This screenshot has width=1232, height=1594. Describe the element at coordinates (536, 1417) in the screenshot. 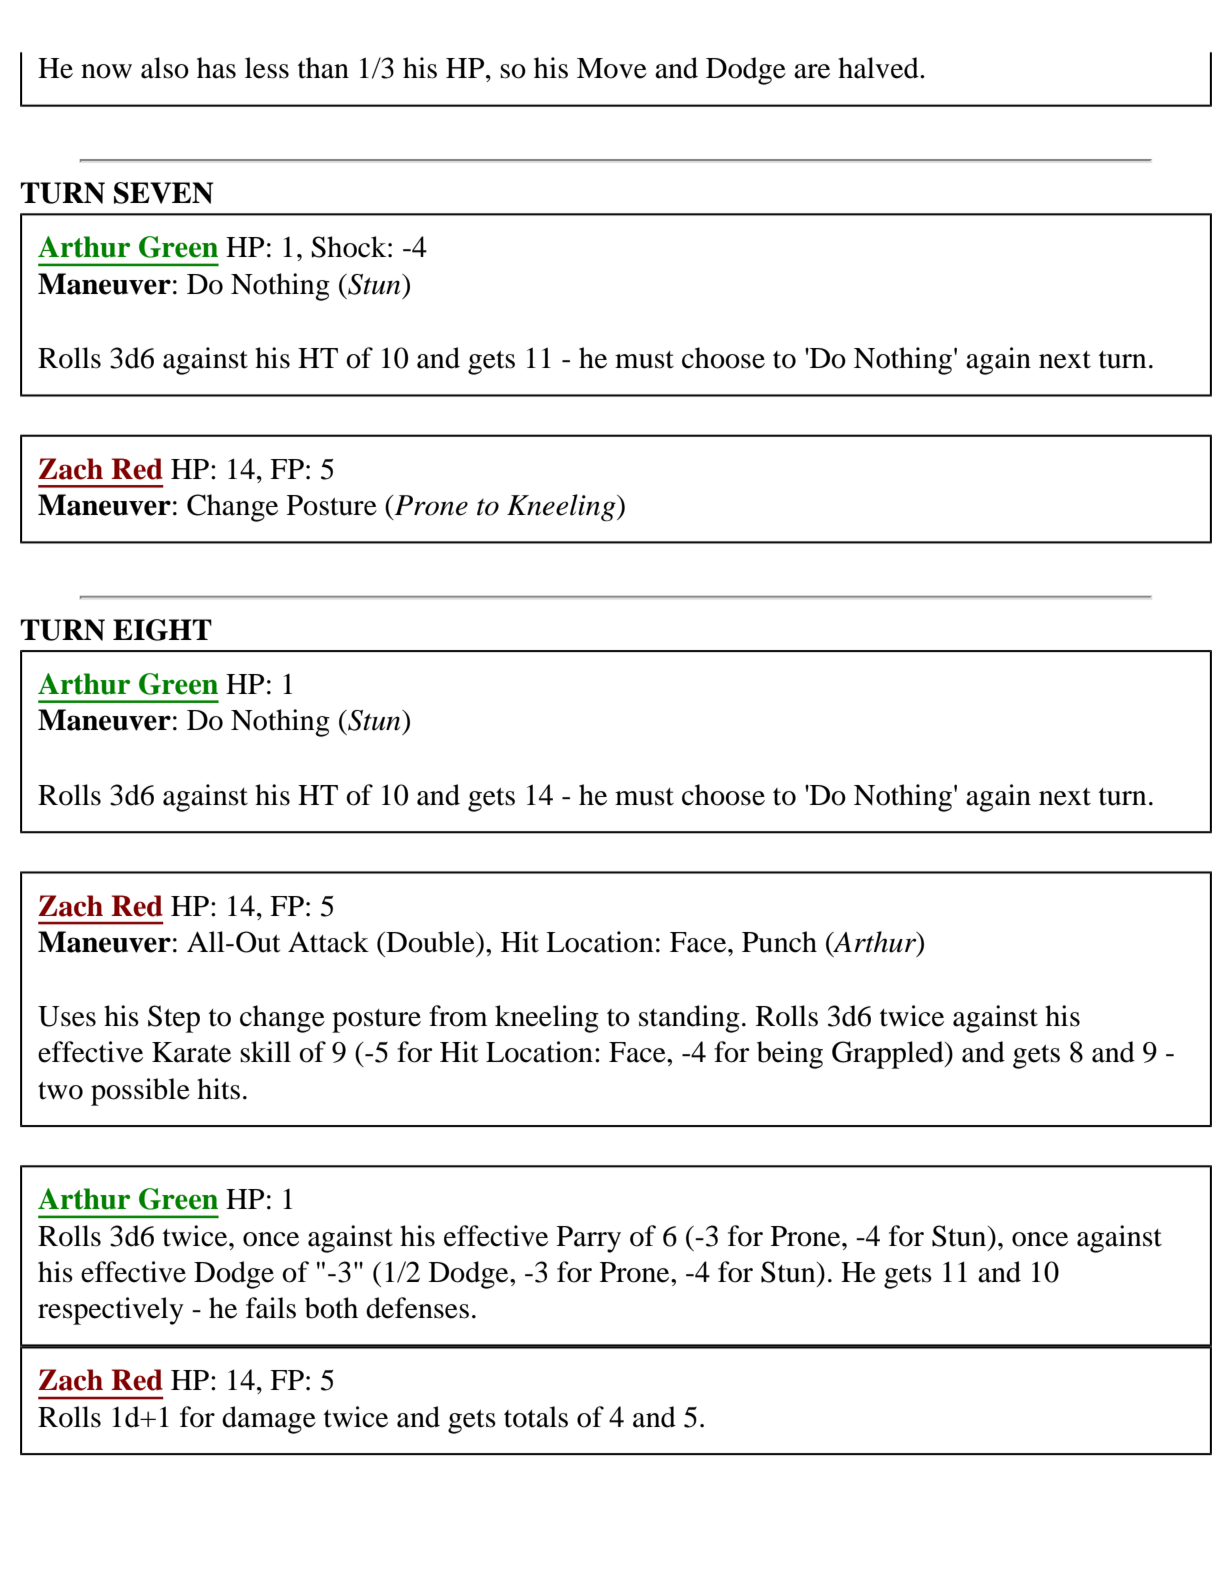

I see `totals` at that location.
